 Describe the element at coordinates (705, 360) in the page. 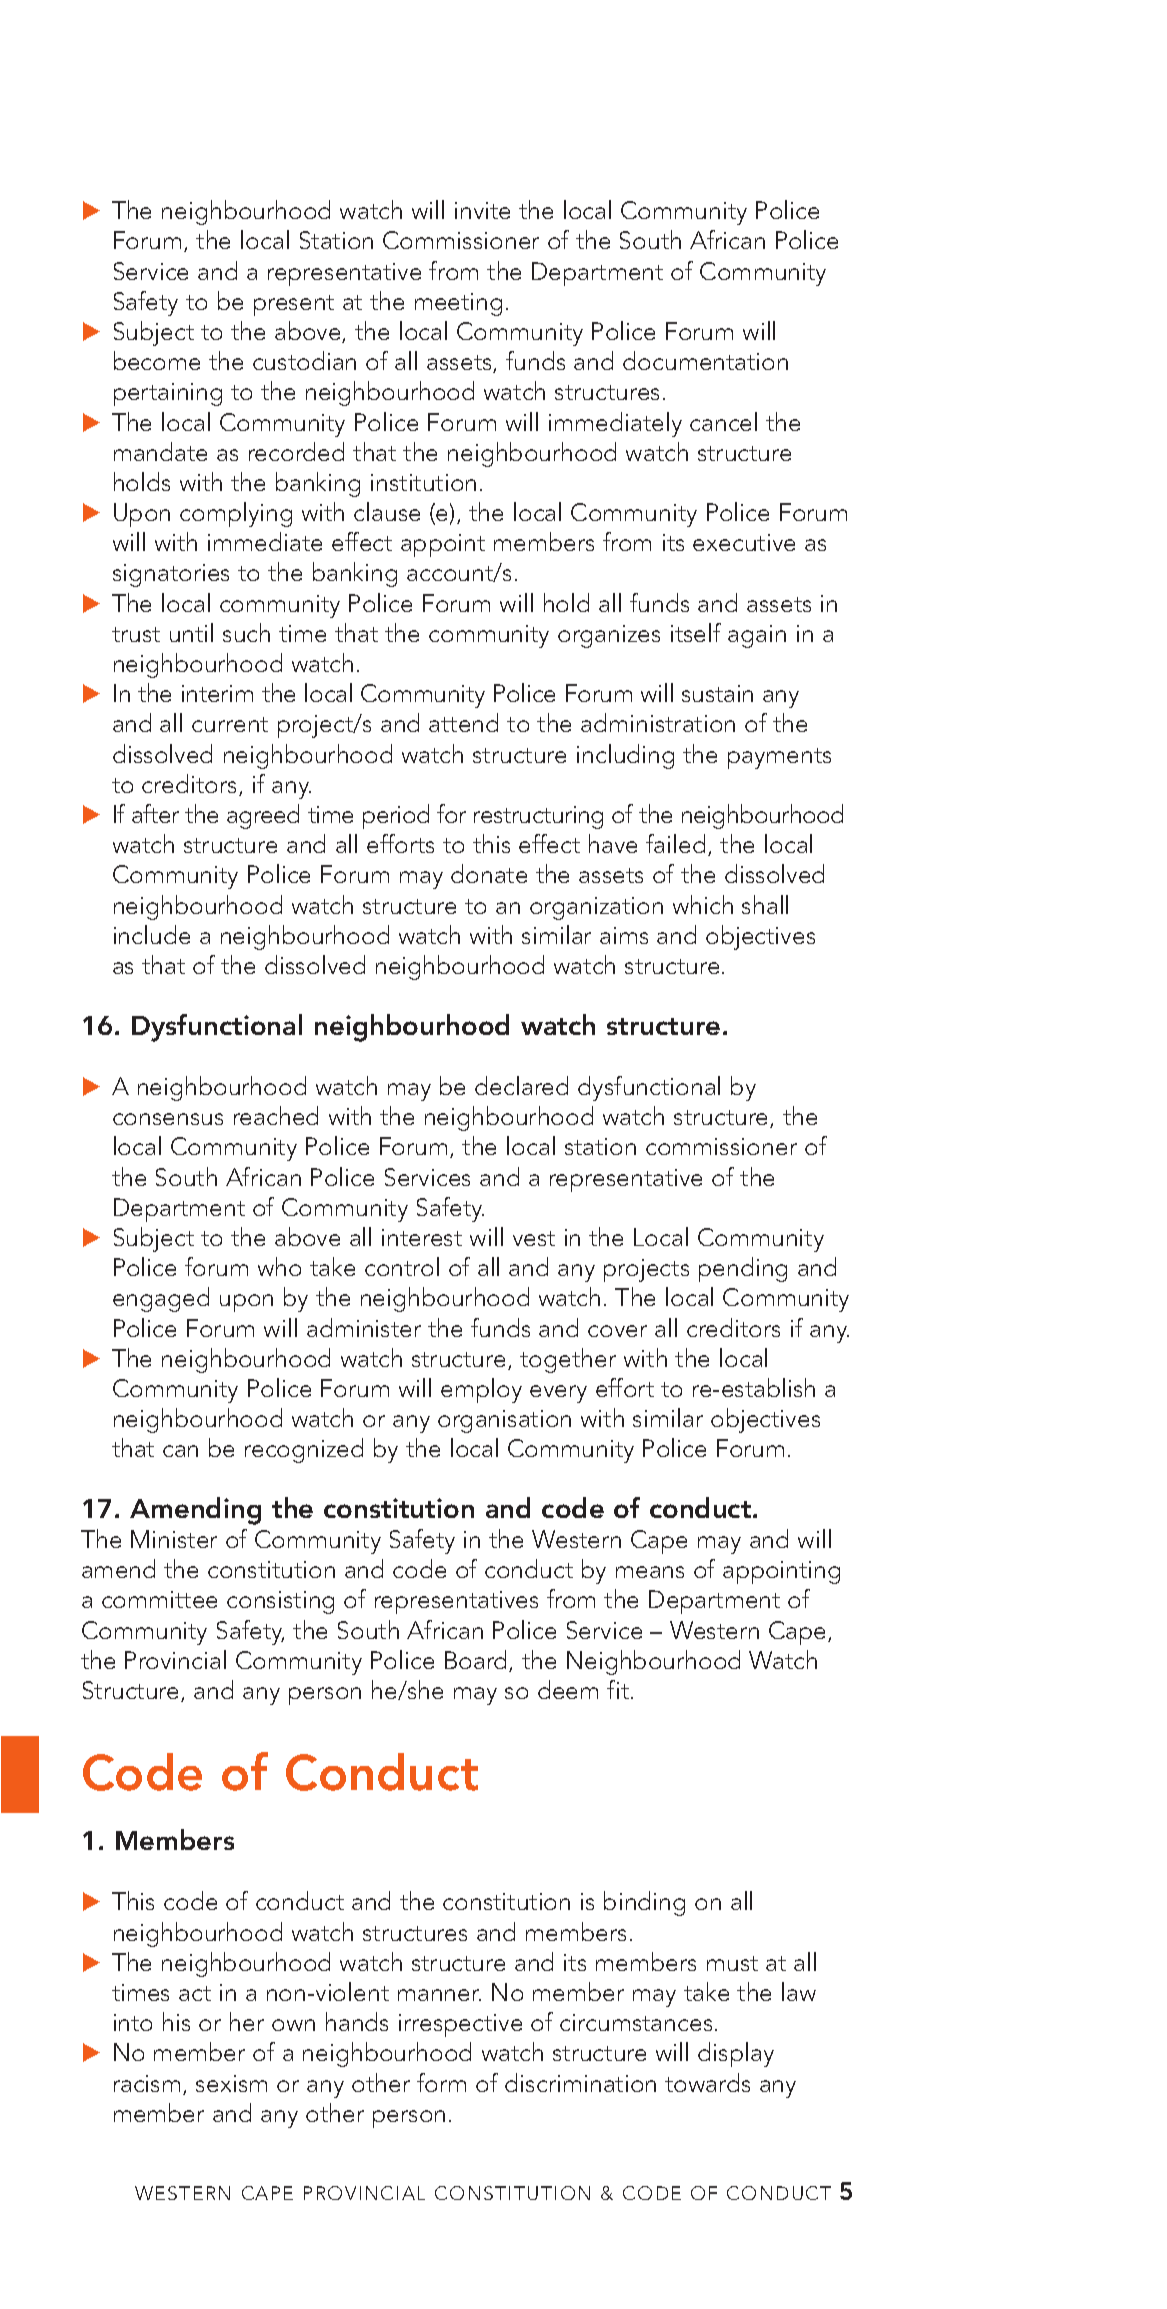

I see `documentation` at that location.
